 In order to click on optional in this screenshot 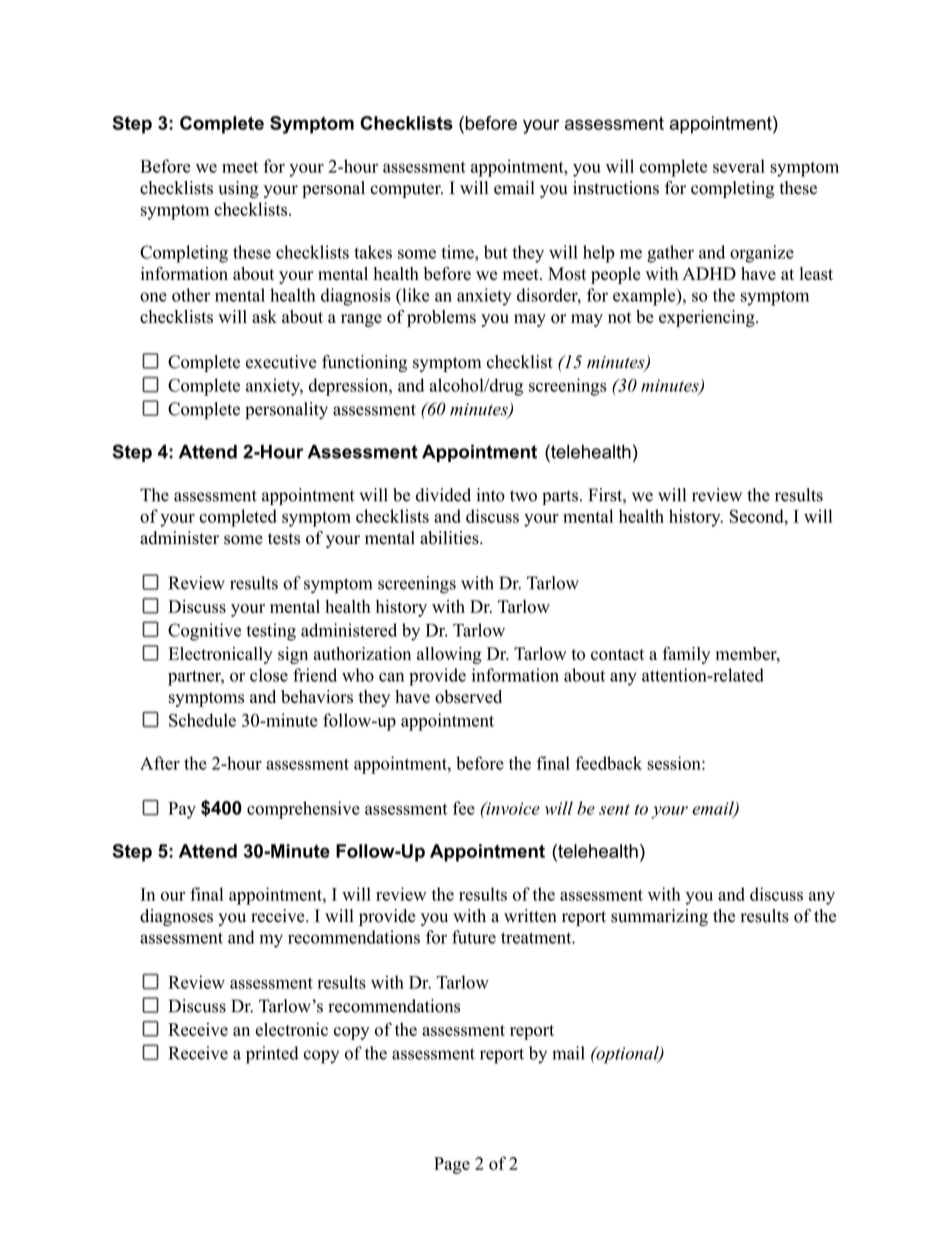, I will do `click(627, 1055)`.
